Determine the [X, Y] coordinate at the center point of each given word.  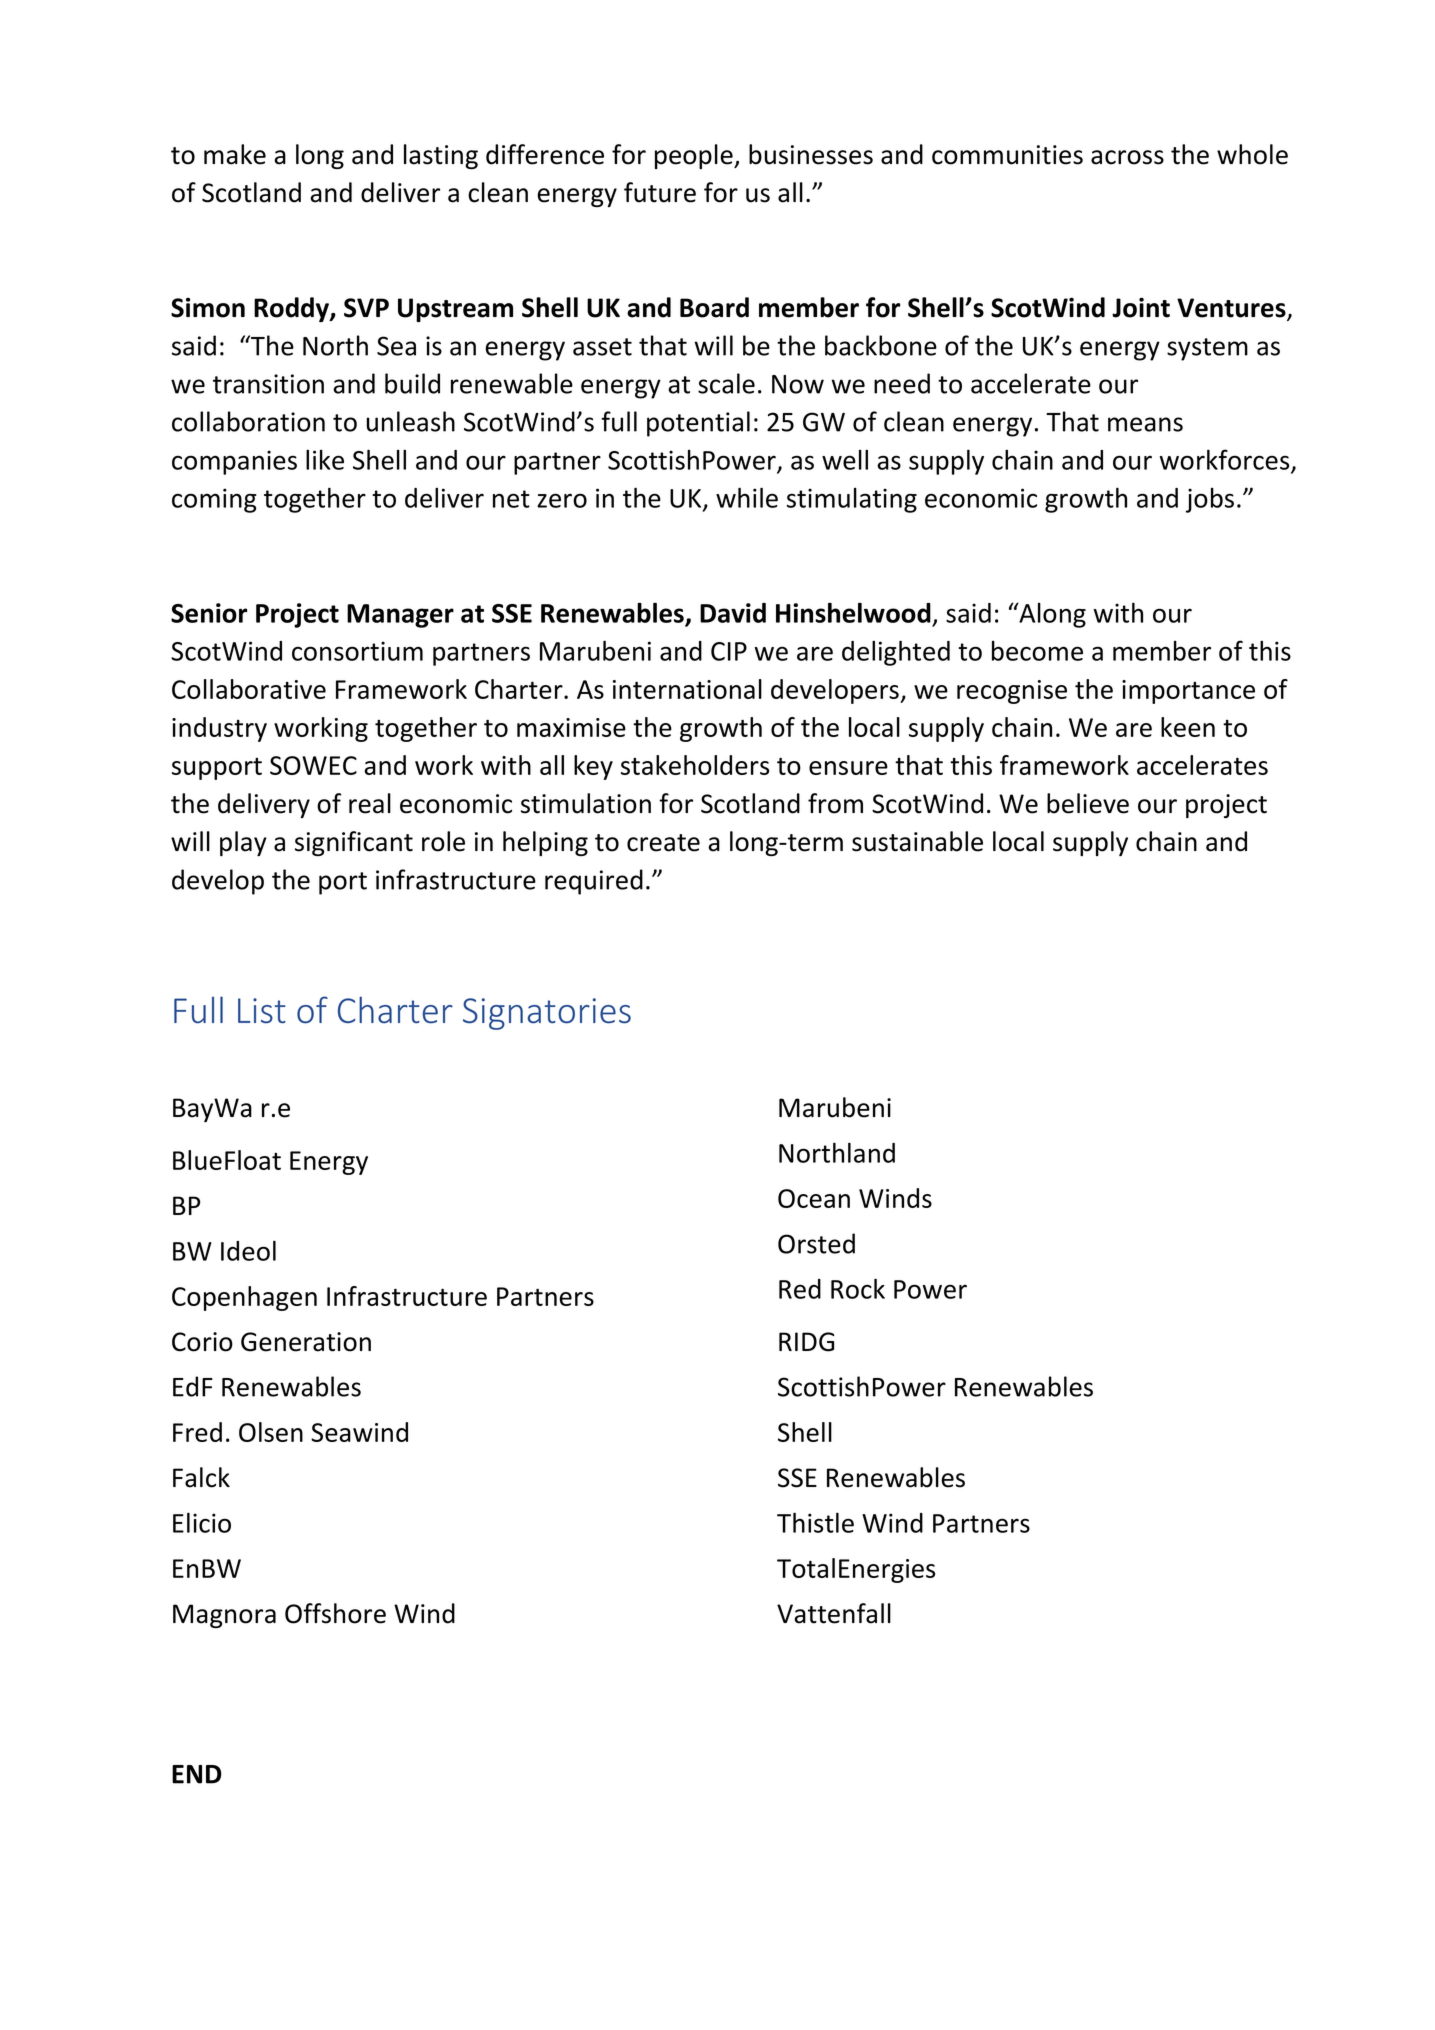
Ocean [814, 1198]
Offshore [335, 1613]
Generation [306, 1342]
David [733, 613]
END [197, 1774]
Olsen [271, 1432]
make [235, 154]
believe [1088, 803]
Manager [400, 616]
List [262, 1011]
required [594, 882]
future [660, 192]
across [1127, 157]
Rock [858, 1288]
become [1037, 651]
